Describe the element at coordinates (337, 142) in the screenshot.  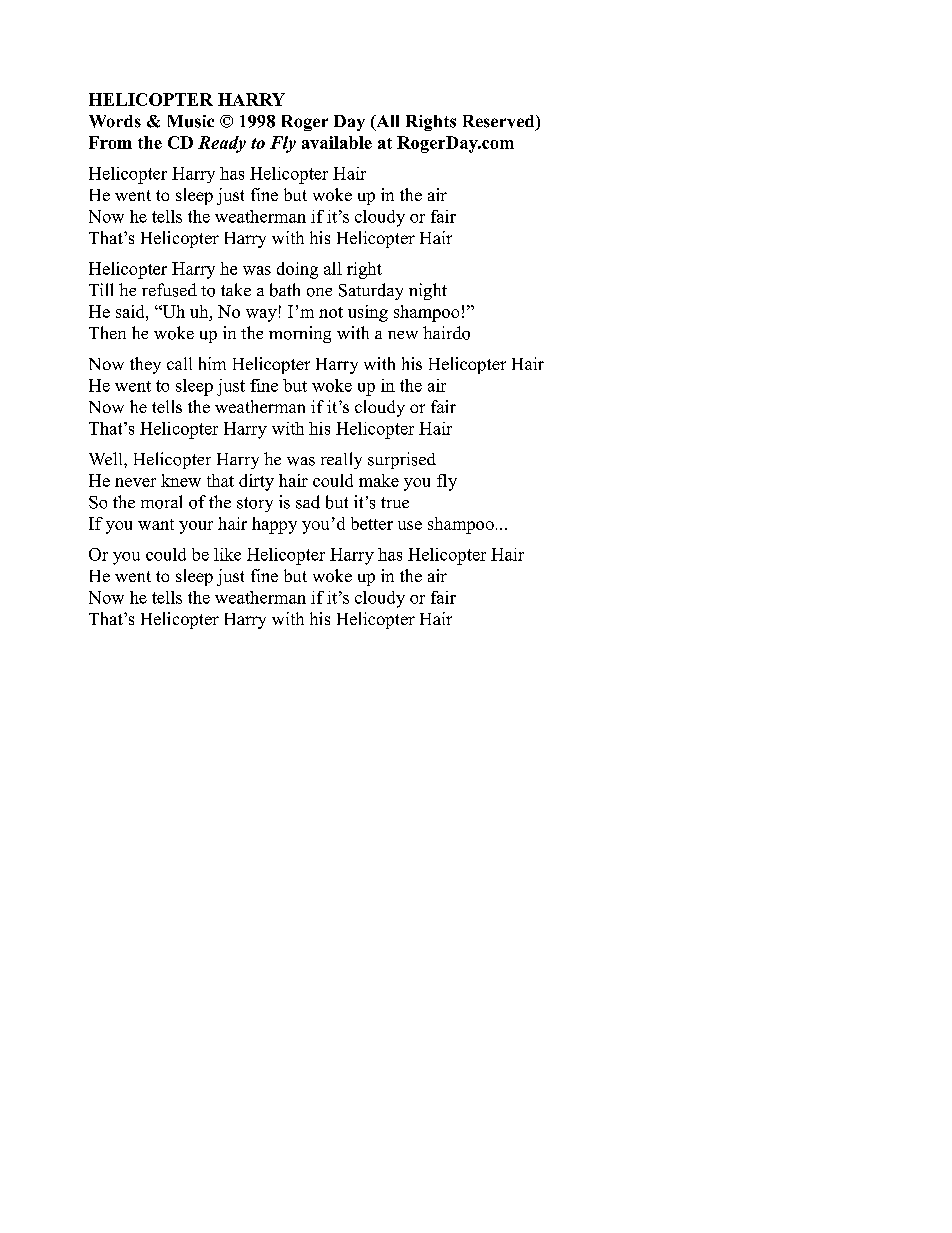
I see `available` at that location.
